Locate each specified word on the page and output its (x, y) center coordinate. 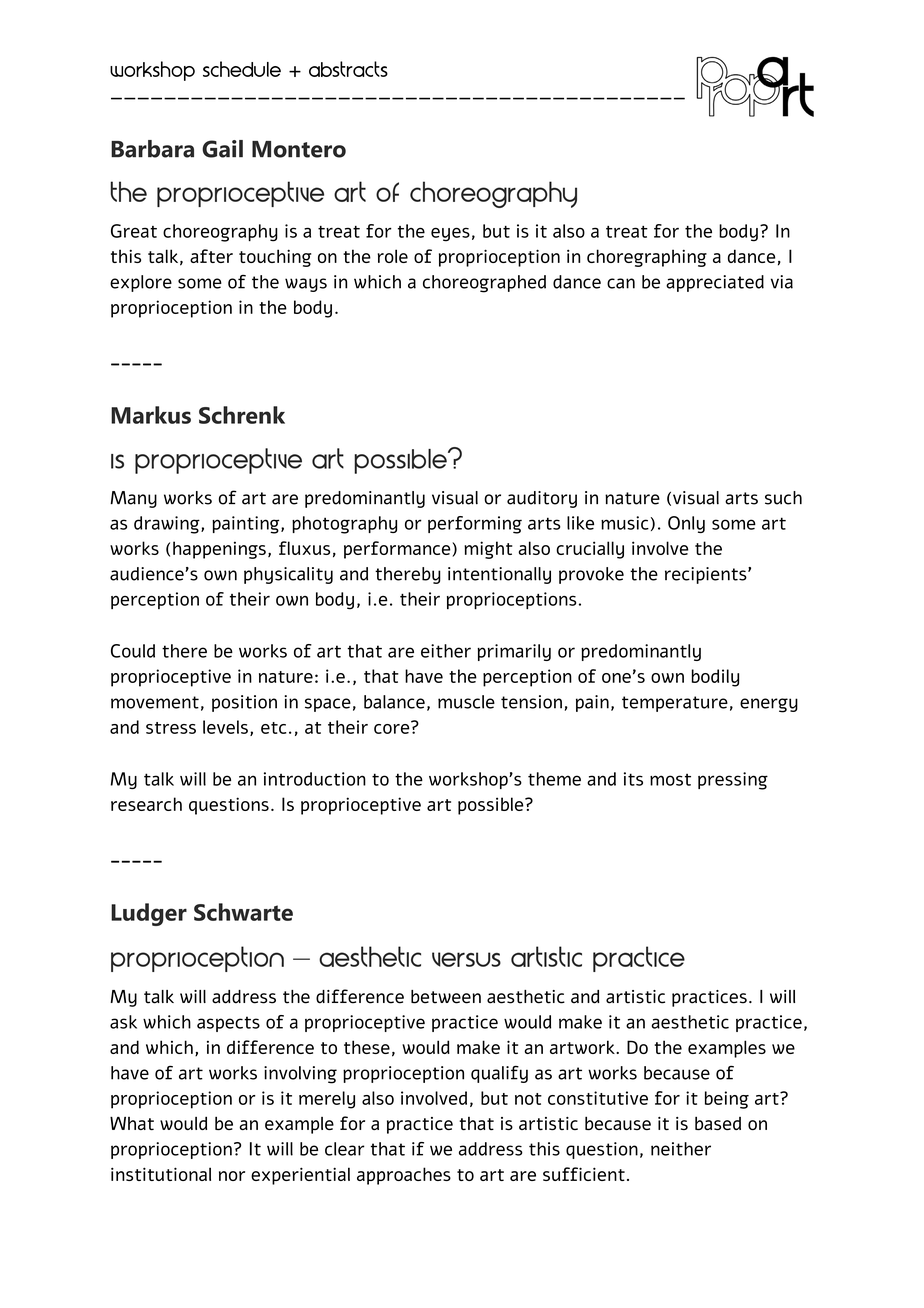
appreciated (715, 283)
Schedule (242, 69)
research (146, 804)
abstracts (348, 69)
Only (686, 524)
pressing (733, 781)
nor (232, 1176)
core (393, 727)
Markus (151, 415)
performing (475, 525)
